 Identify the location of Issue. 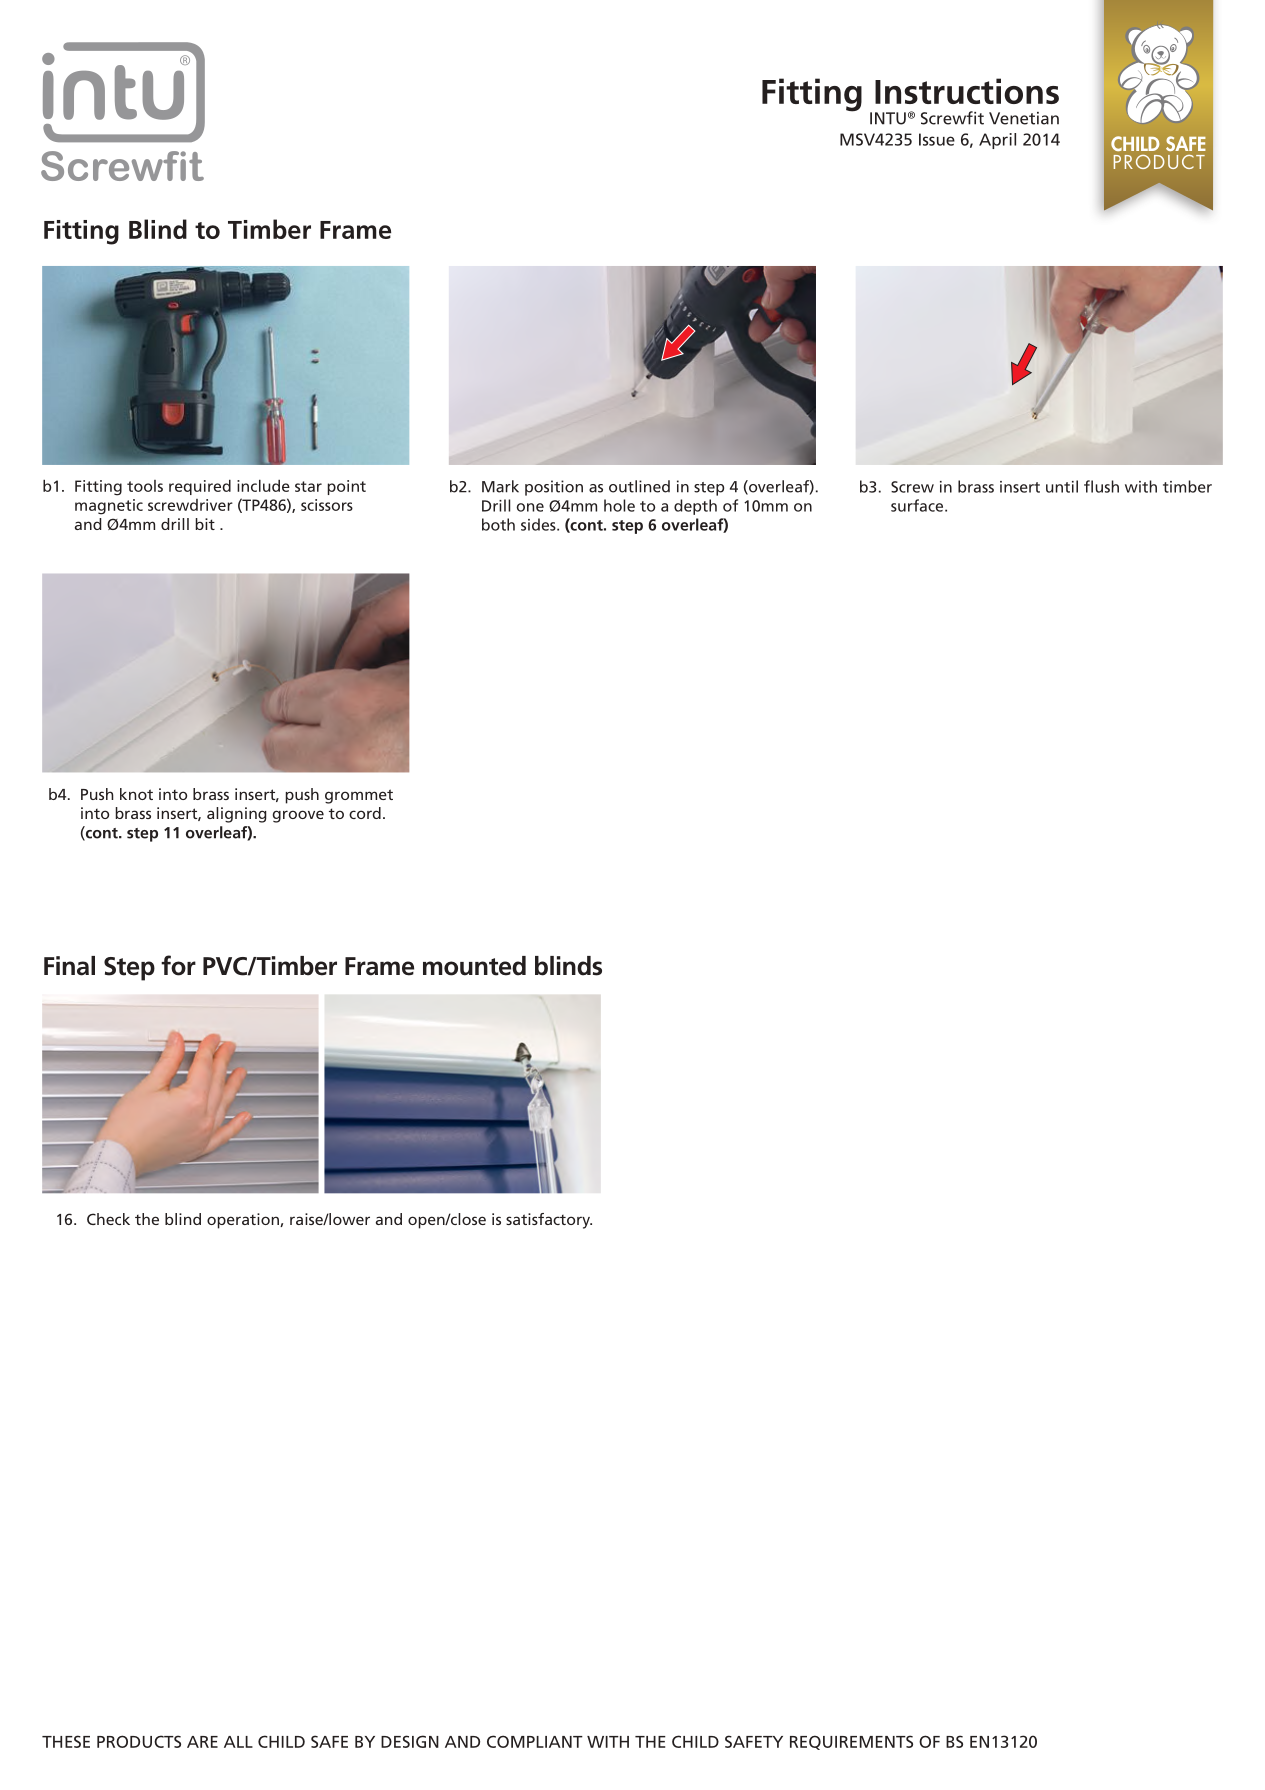
(937, 139).
